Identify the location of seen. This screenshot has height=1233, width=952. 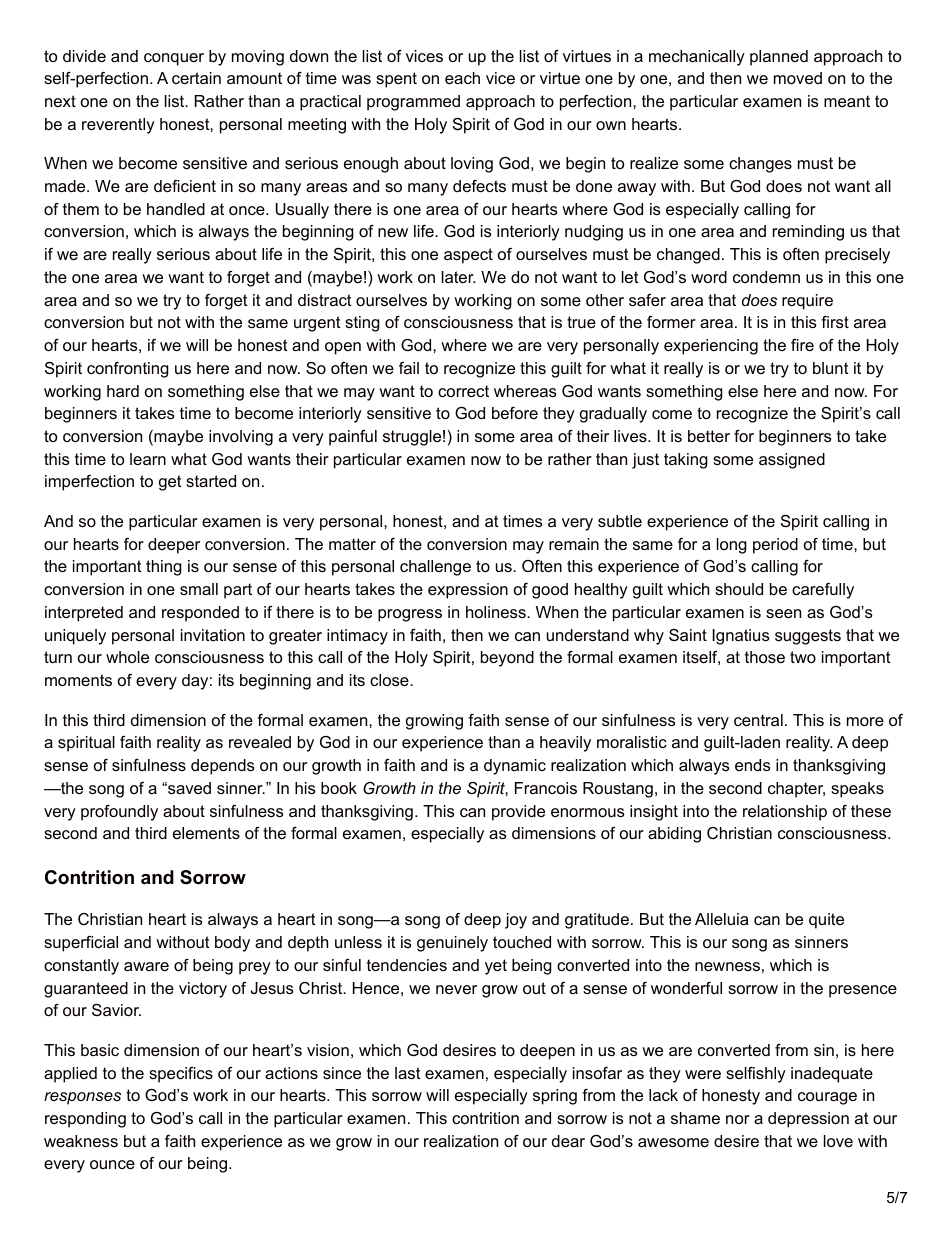
(783, 613).
